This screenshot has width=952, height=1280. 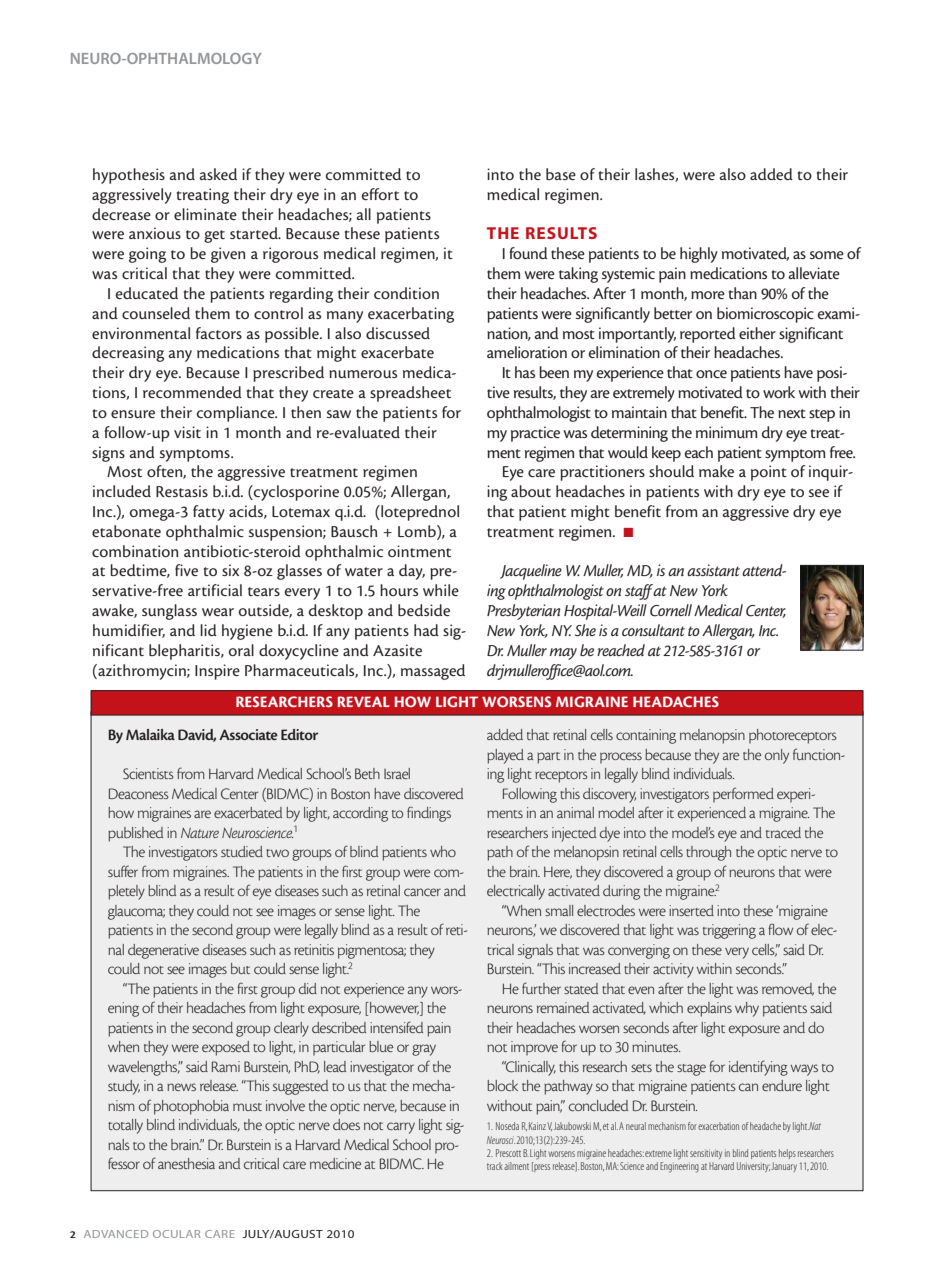 I want to click on findings, so click(x=429, y=814).
